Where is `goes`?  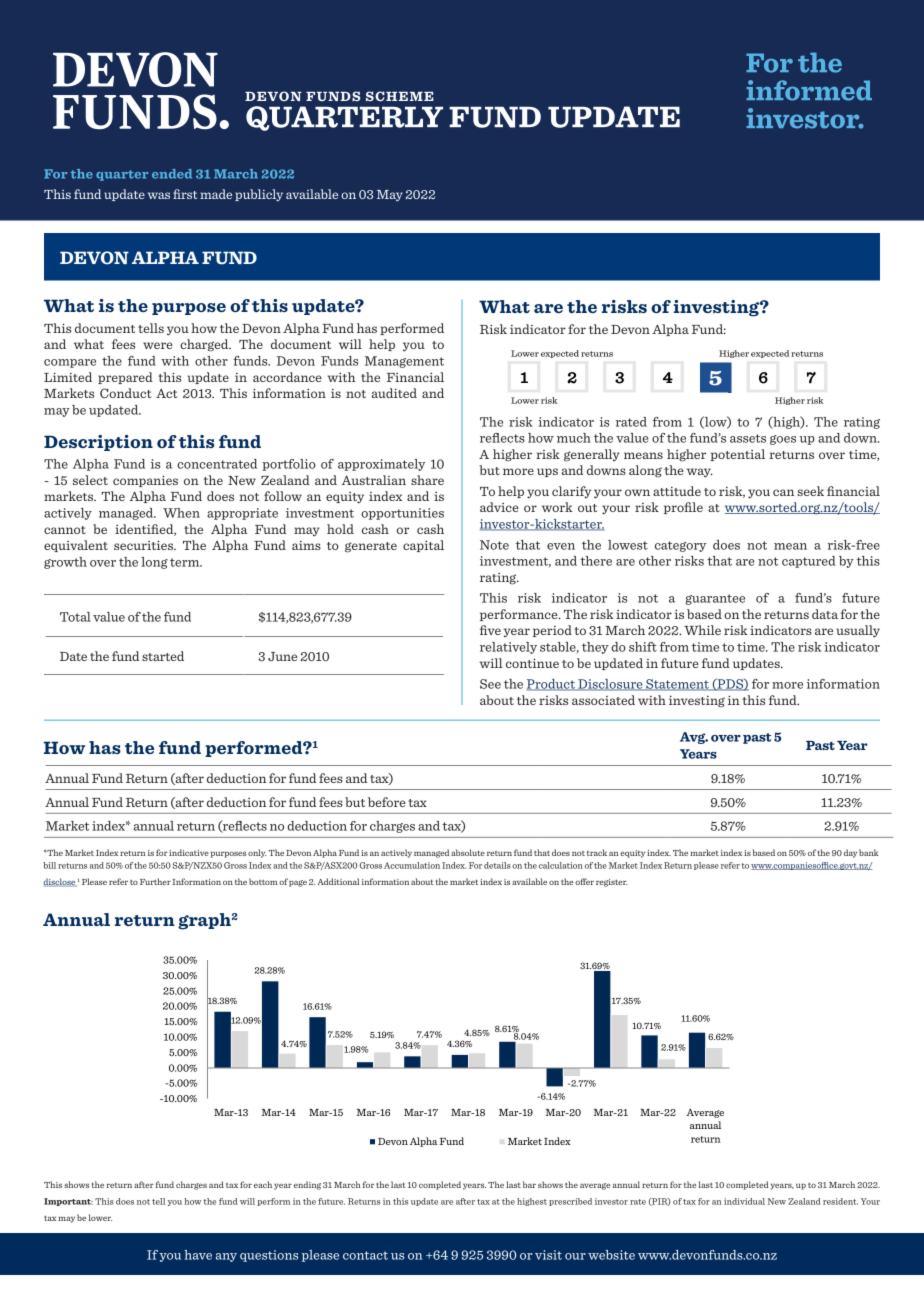 goes is located at coordinates (783, 440).
